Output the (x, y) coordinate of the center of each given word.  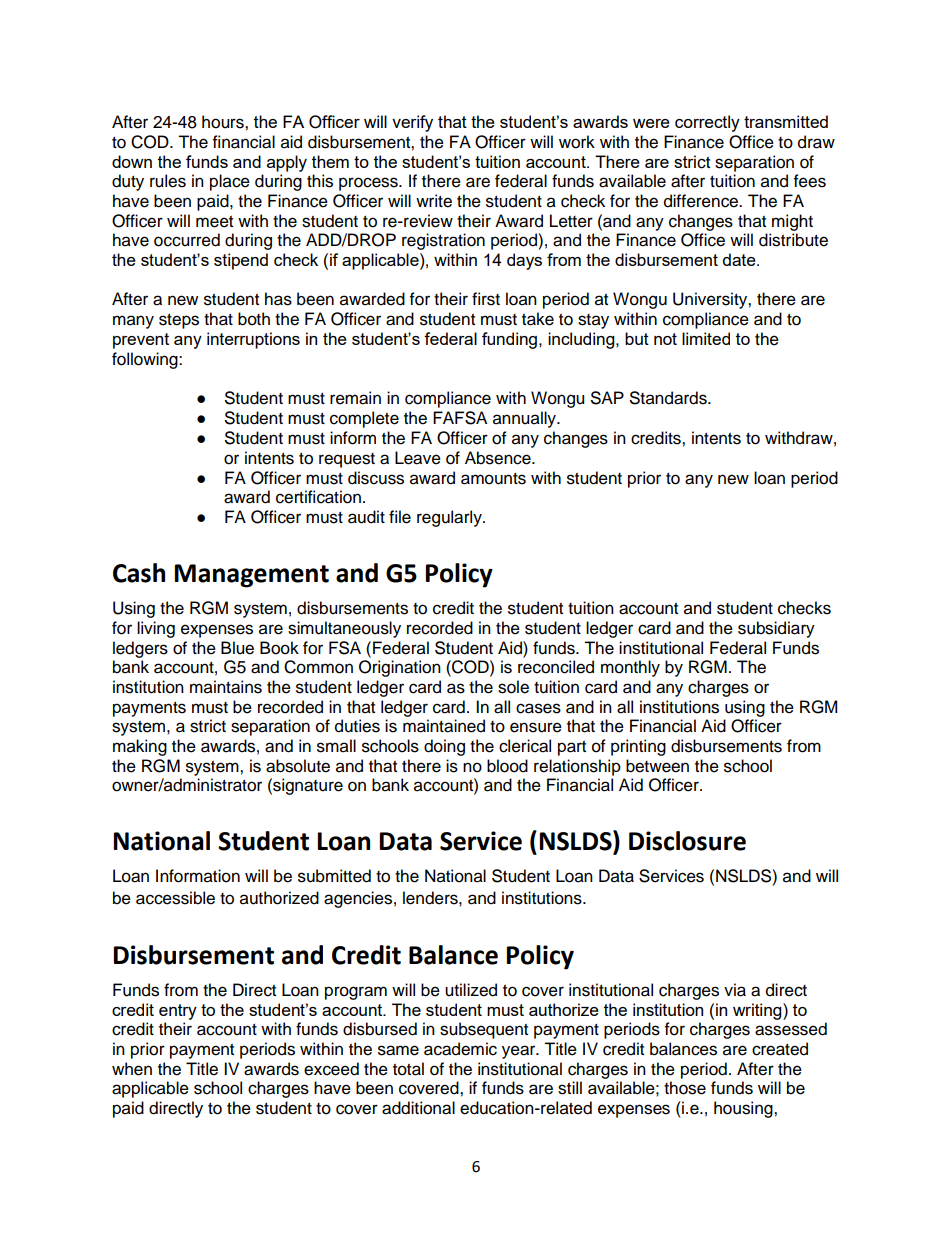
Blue (237, 648)
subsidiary (776, 629)
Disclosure (687, 841)
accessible (175, 898)
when (132, 1069)
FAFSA (460, 418)
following (146, 360)
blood (507, 766)
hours (224, 122)
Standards (669, 398)
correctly (707, 123)
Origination (400, 668)
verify (412, 123)
